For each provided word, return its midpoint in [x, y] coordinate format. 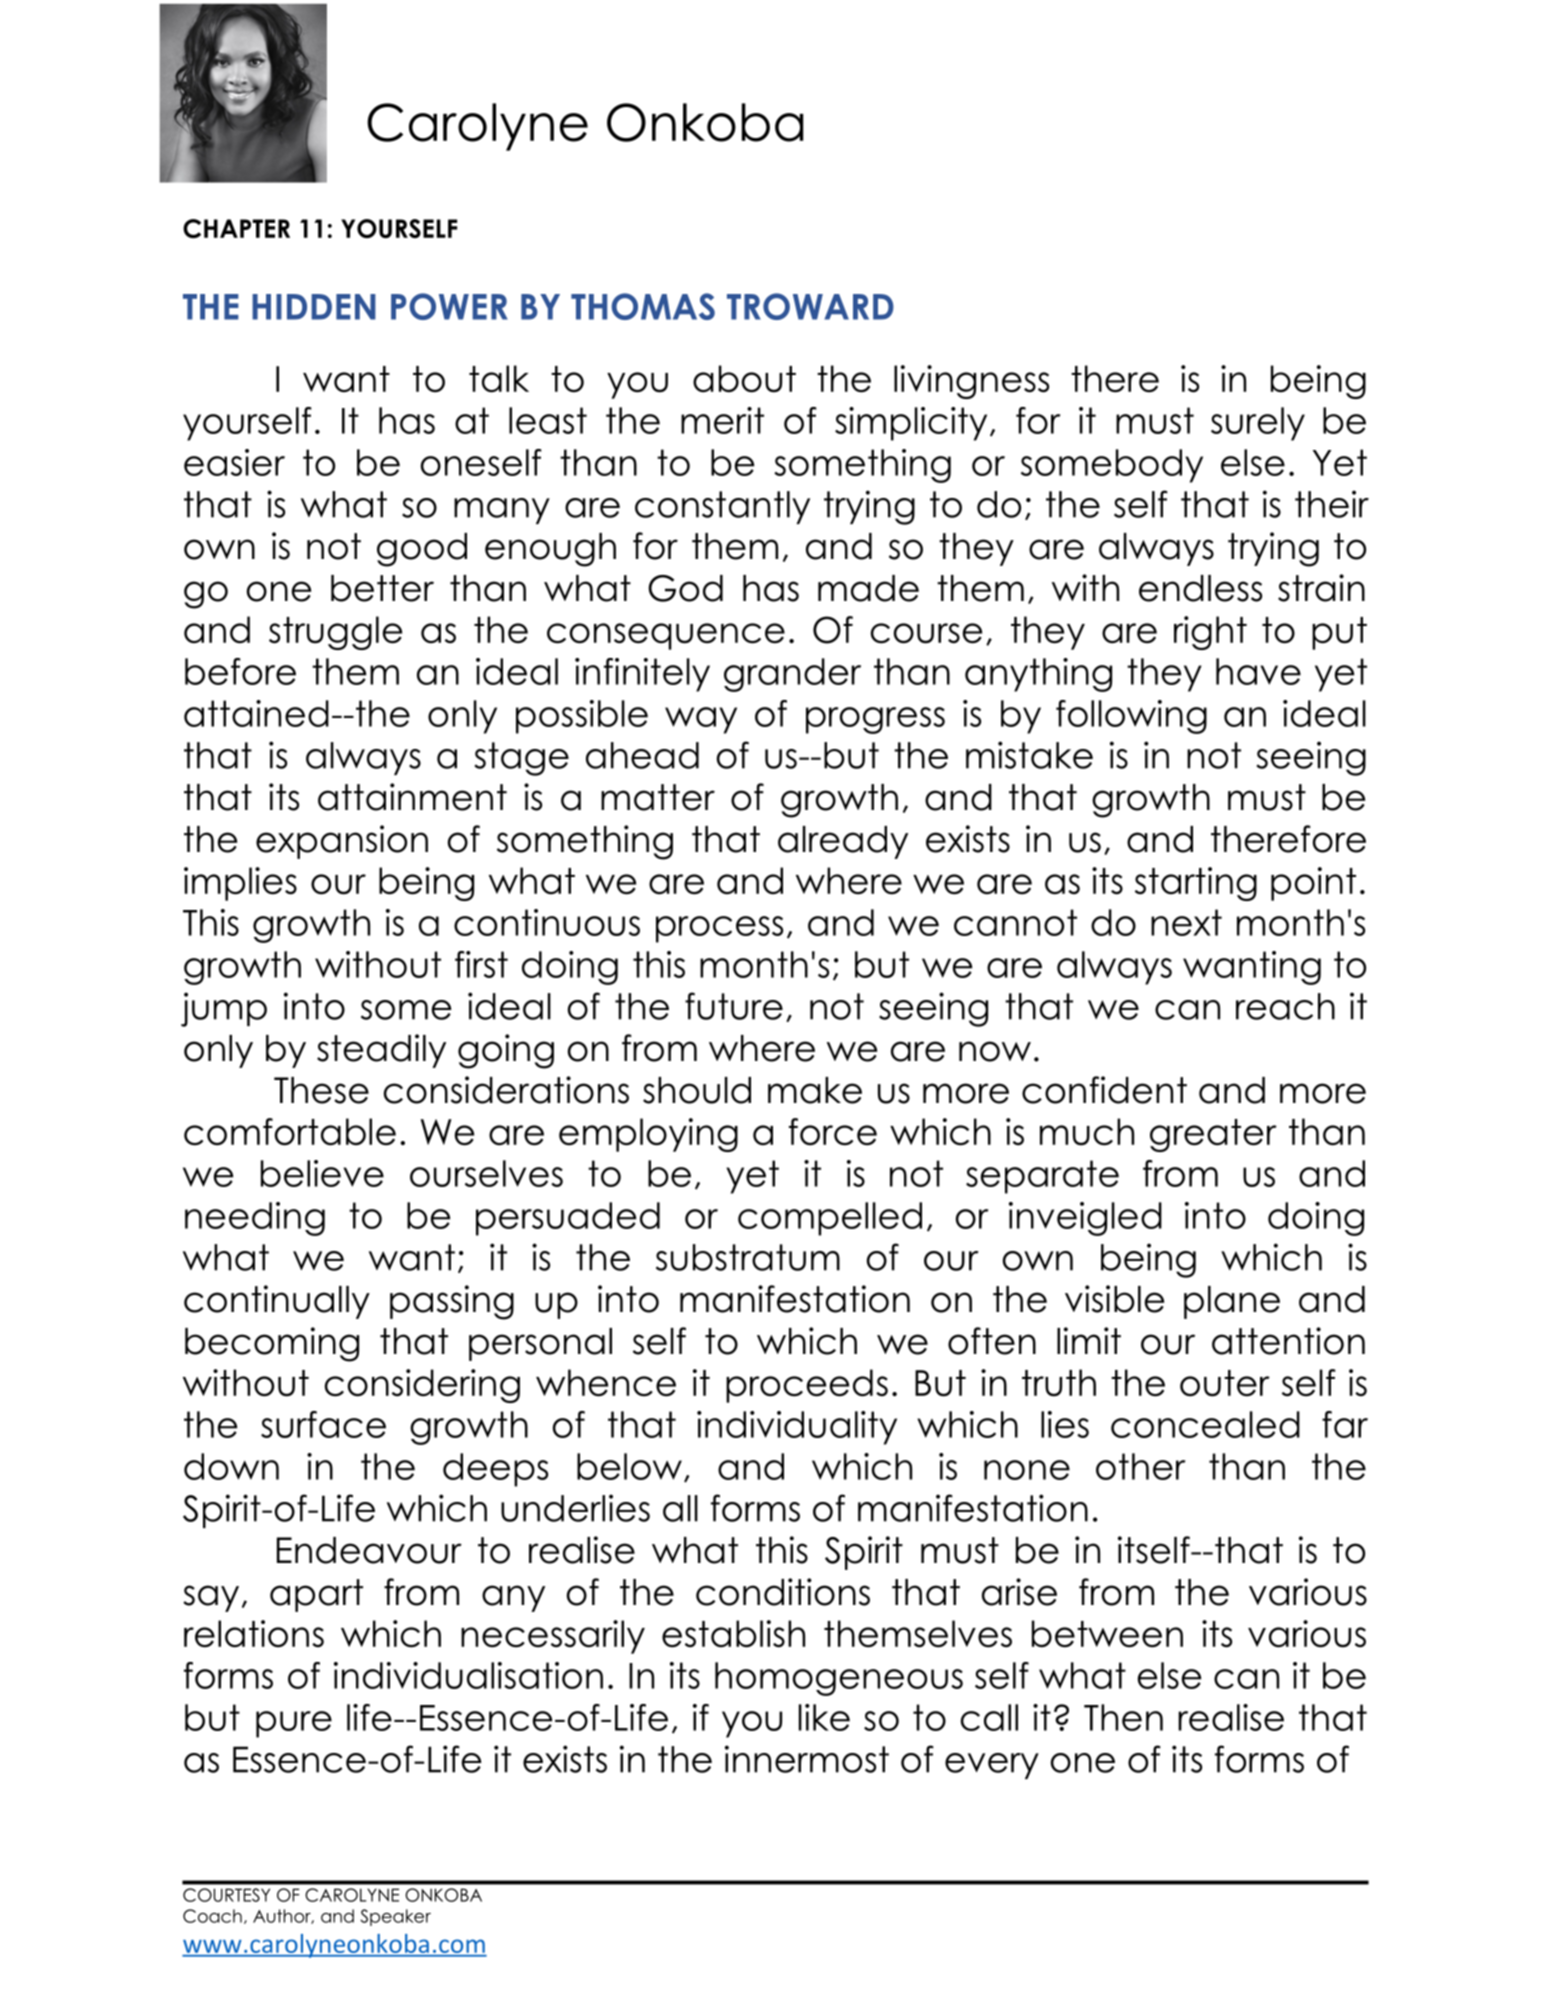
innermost [807, 1759]
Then [1123, 1717]
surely [1258, 424]
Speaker [395, 1917]
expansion [342, 842]
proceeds [807, 1386]
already [843, 842]
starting [1196, 884]
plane [1232, 1302]
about [744, 379]
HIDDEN [314, 307]
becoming [272, 1344]
